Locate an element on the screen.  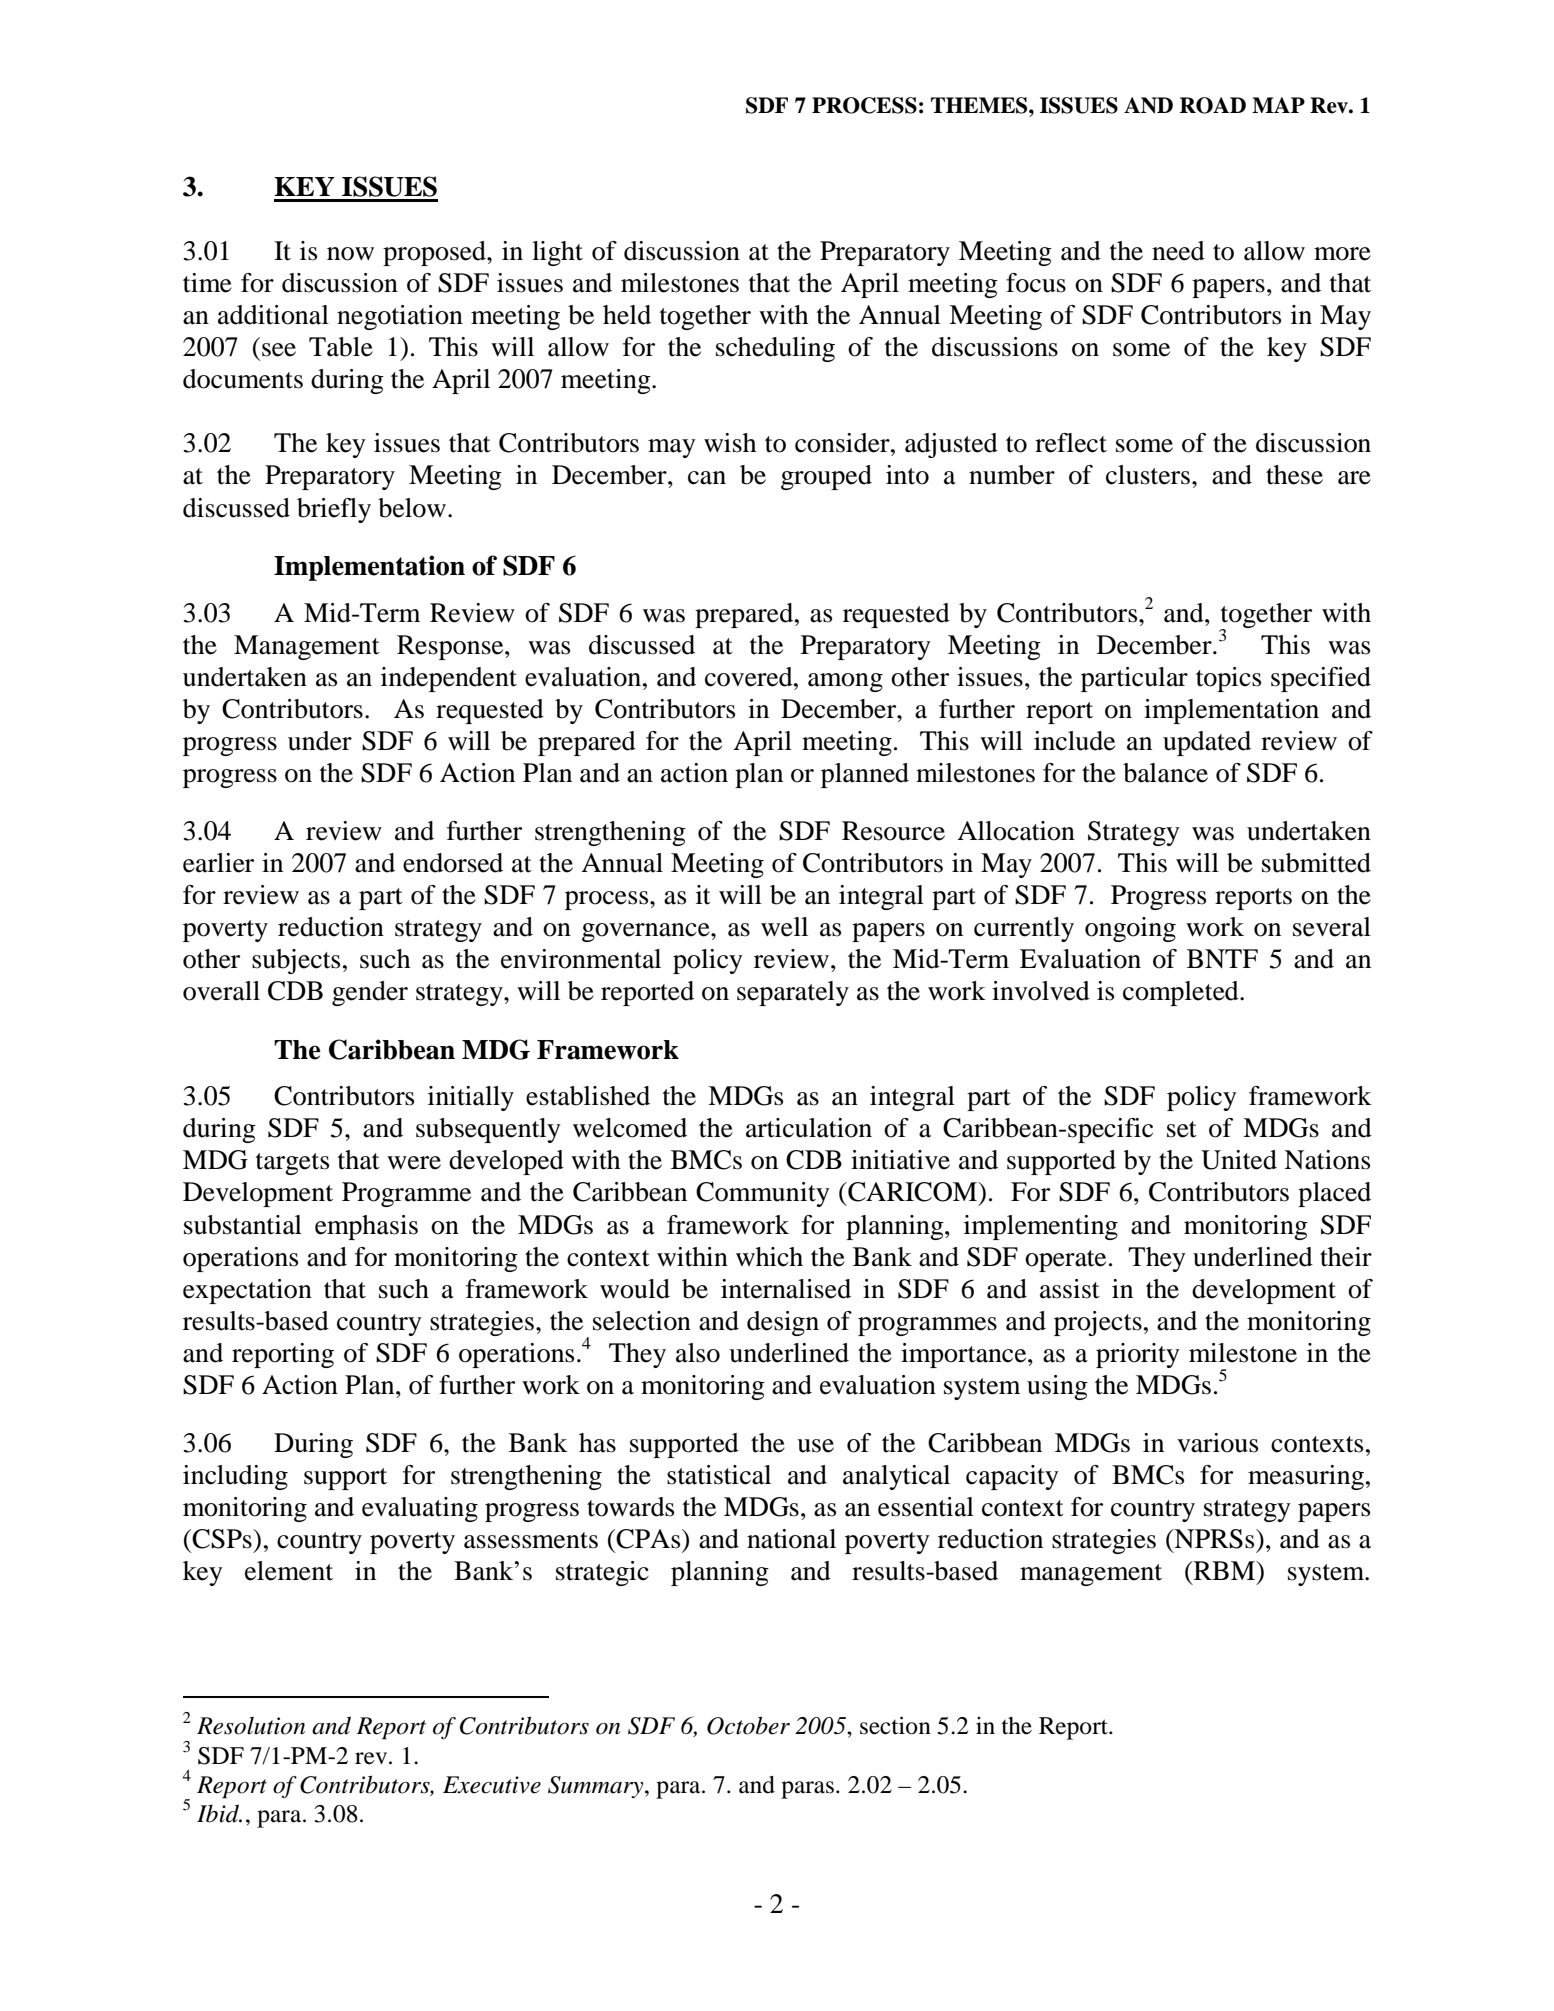
THEMES is located at coordinates (980, 105).
